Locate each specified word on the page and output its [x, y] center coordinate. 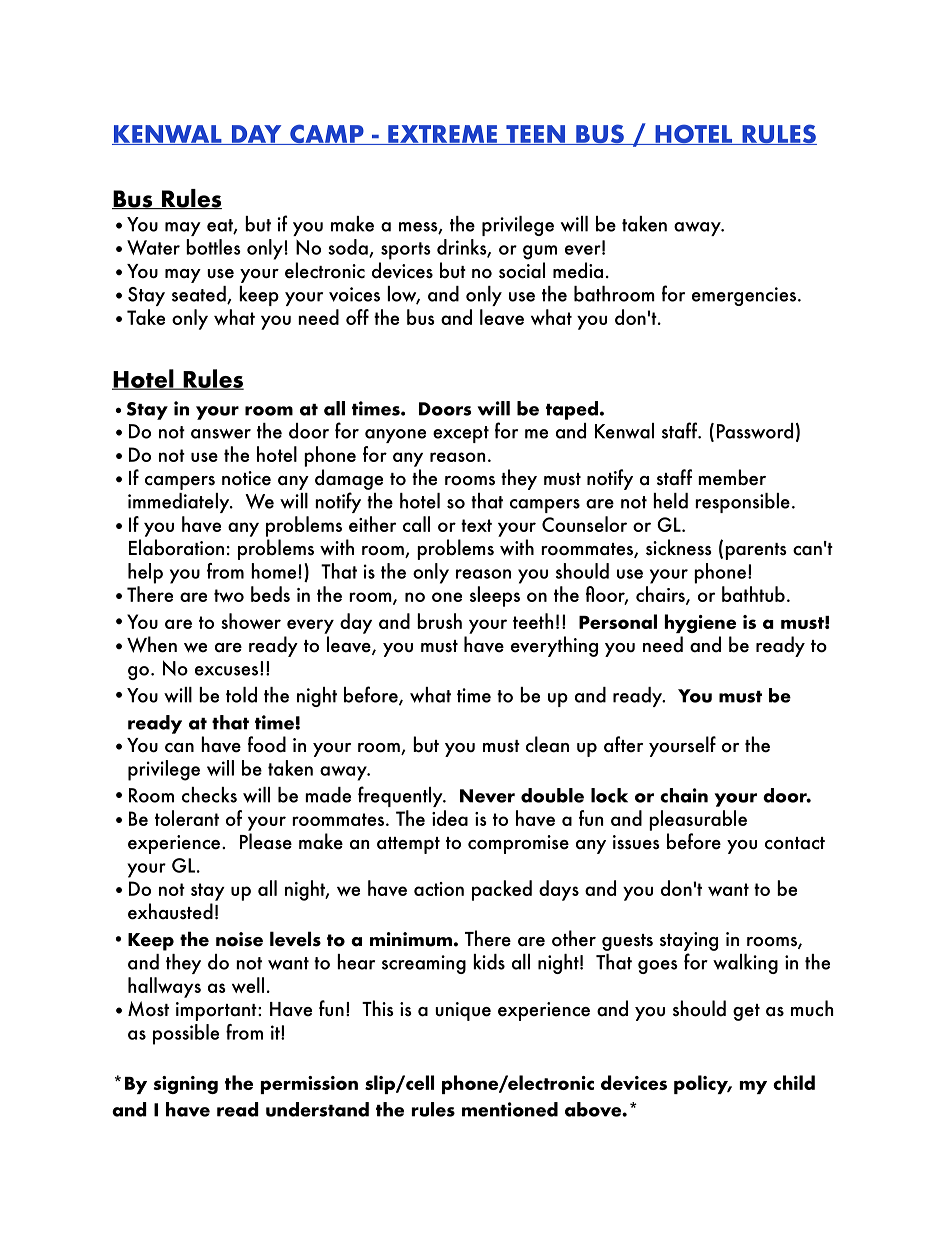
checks [209, 795]
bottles [213, 247]
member [732, 477]
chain [684, 795]
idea [450, 818]
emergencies [744, 296]
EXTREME [442, 135]
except [461, 434]
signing [185, 1085]
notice [246, 478]
